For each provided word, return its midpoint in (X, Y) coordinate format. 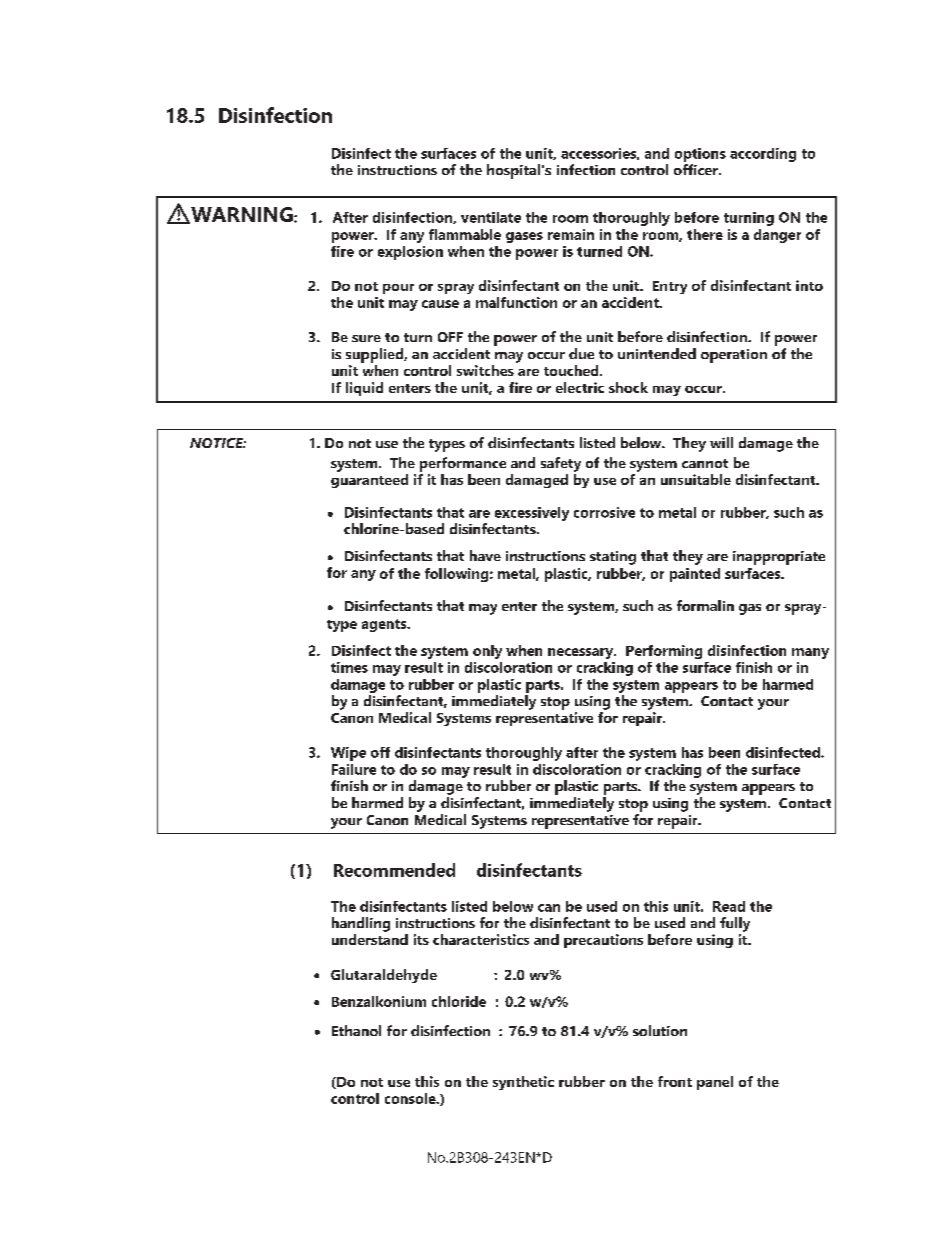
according (763, 155)
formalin (705, 605)
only (487, 652)
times (349, 667)
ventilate (491, 217)
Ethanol (356, 1030)
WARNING (242, 215)
